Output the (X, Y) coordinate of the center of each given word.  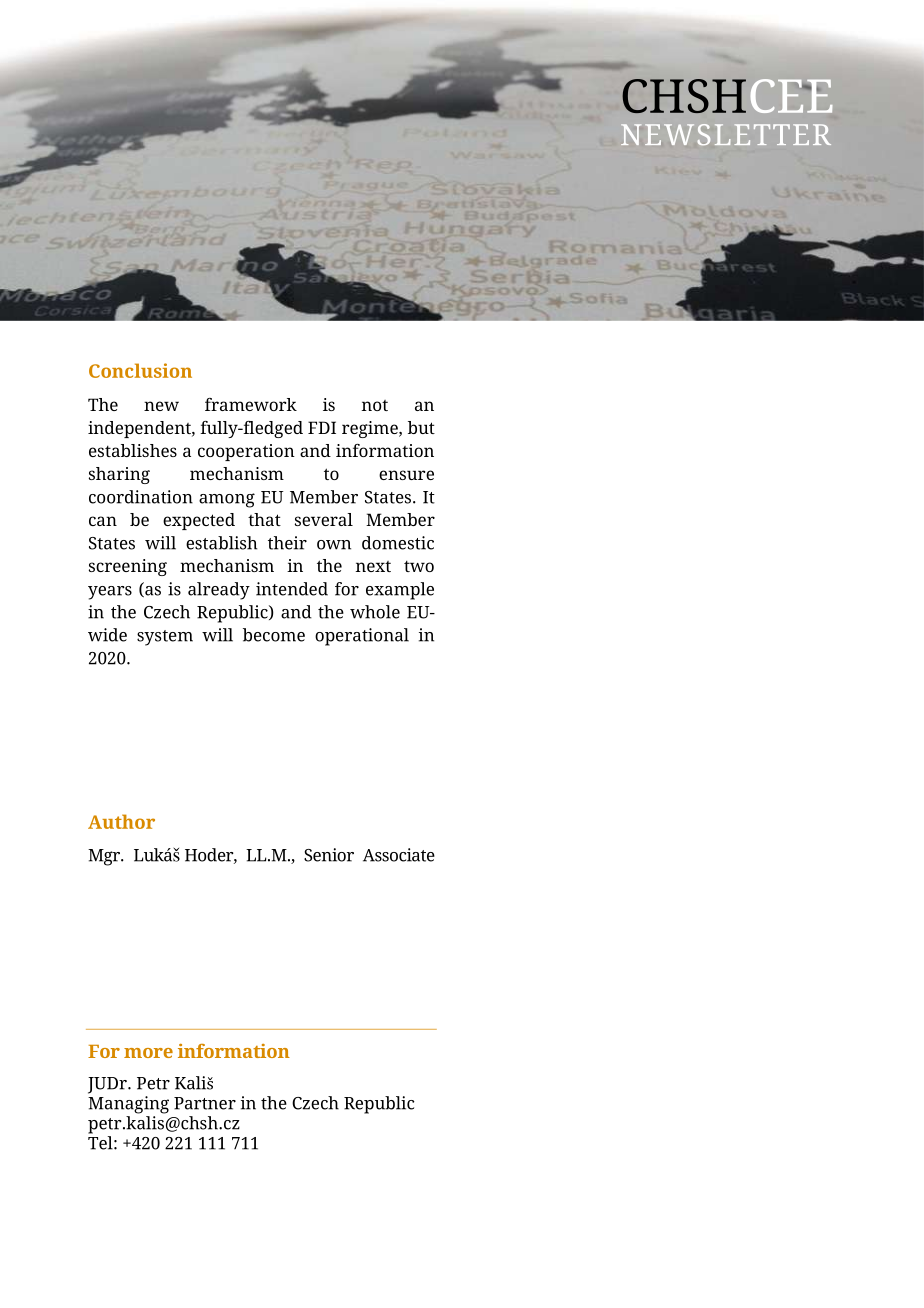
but (421, 427)
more (148, 1053)
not (375, 405)
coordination (141, 497)
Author (121, 821)
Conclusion (140, 370)
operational (362, 637)
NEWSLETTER (726, 134)
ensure (406, 475)
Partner (205, 1103)
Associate (399, 855)
